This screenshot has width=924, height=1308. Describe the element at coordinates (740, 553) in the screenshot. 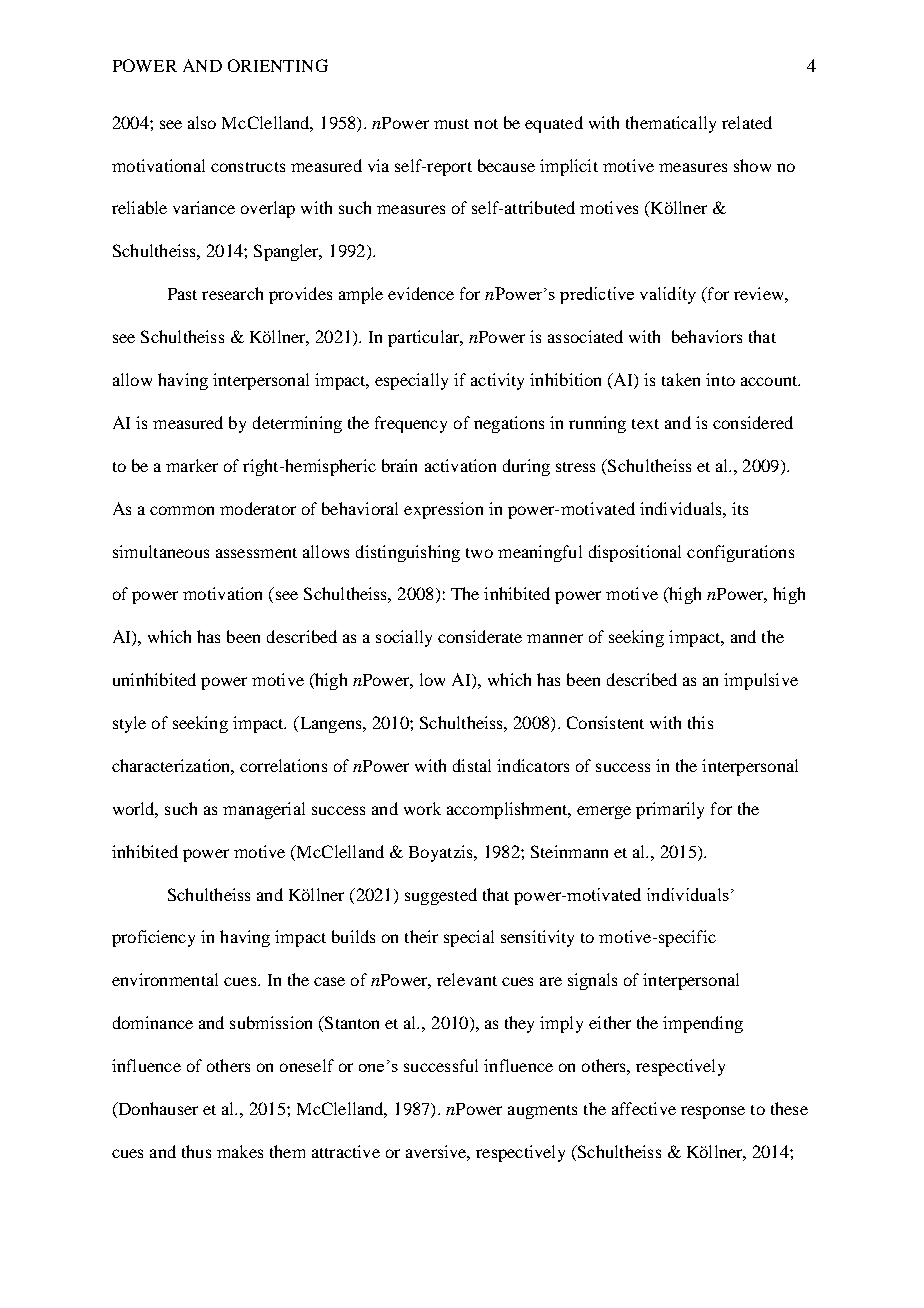

I see `configurations` at that location.
